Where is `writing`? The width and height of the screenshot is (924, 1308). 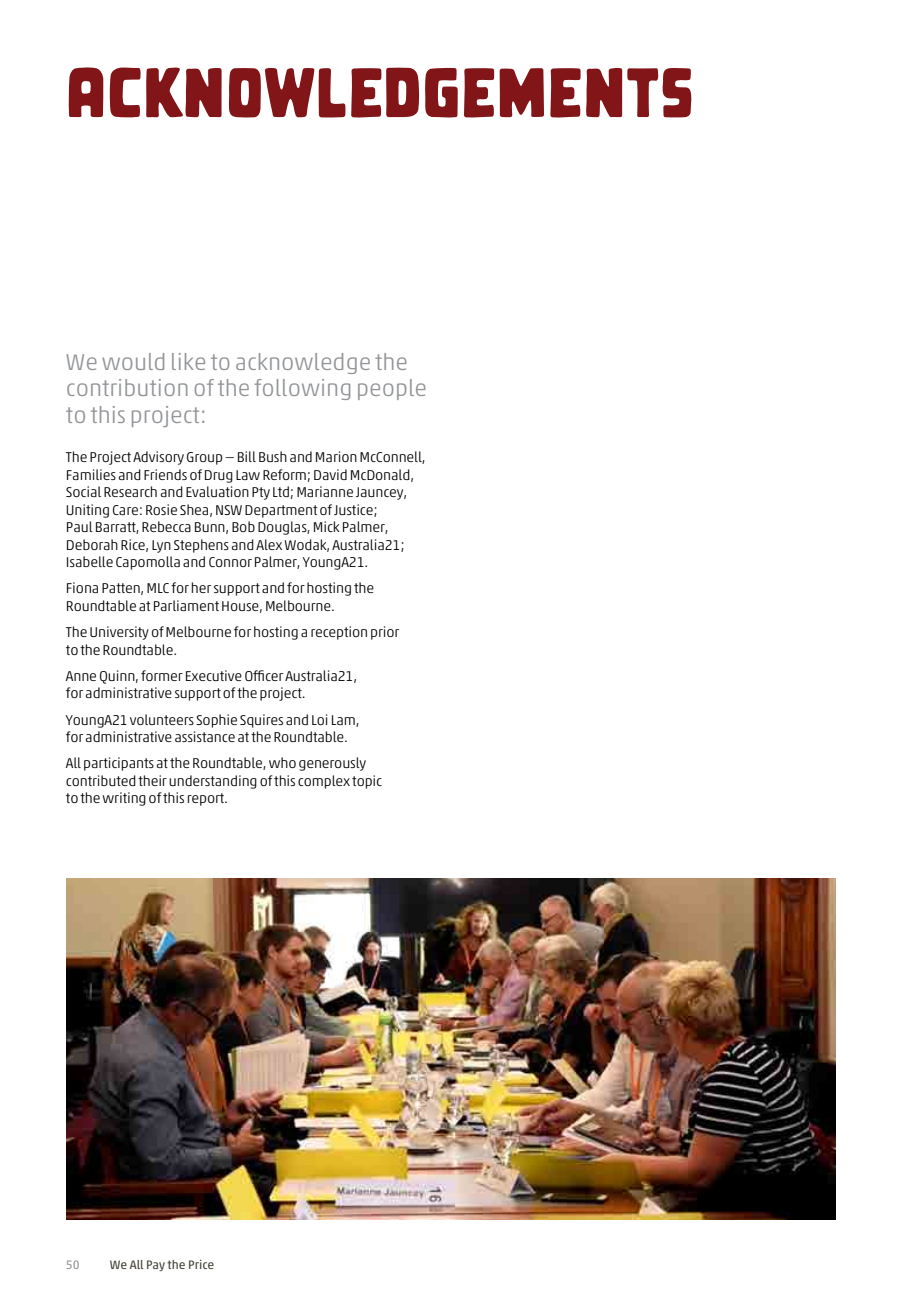 writing is located at coordinates (124, 799).
